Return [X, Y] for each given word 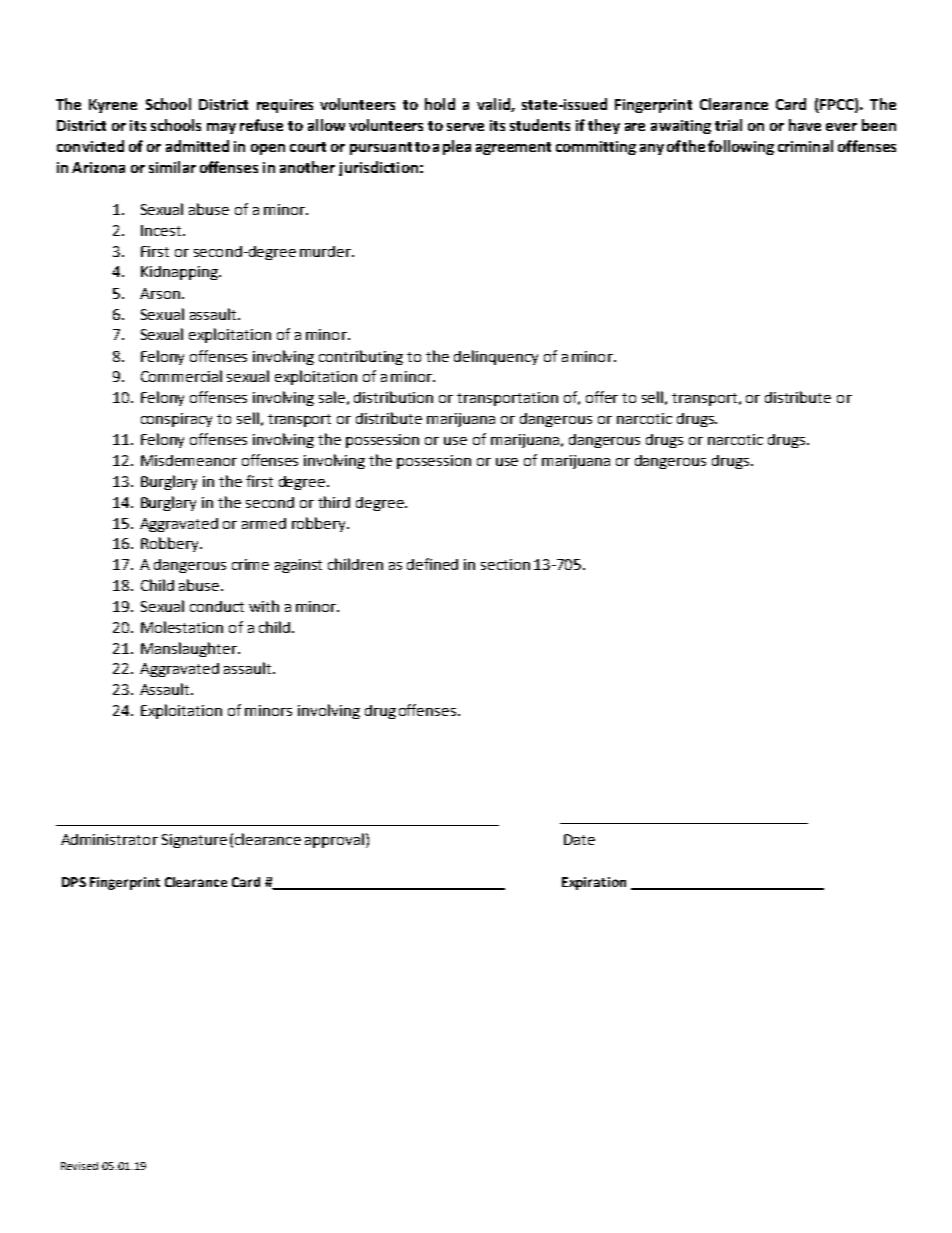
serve [465, 127]
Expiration [594, 883]
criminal [805, 146]
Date [579, 839]
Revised [79, 1166]
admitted [197, 146]
